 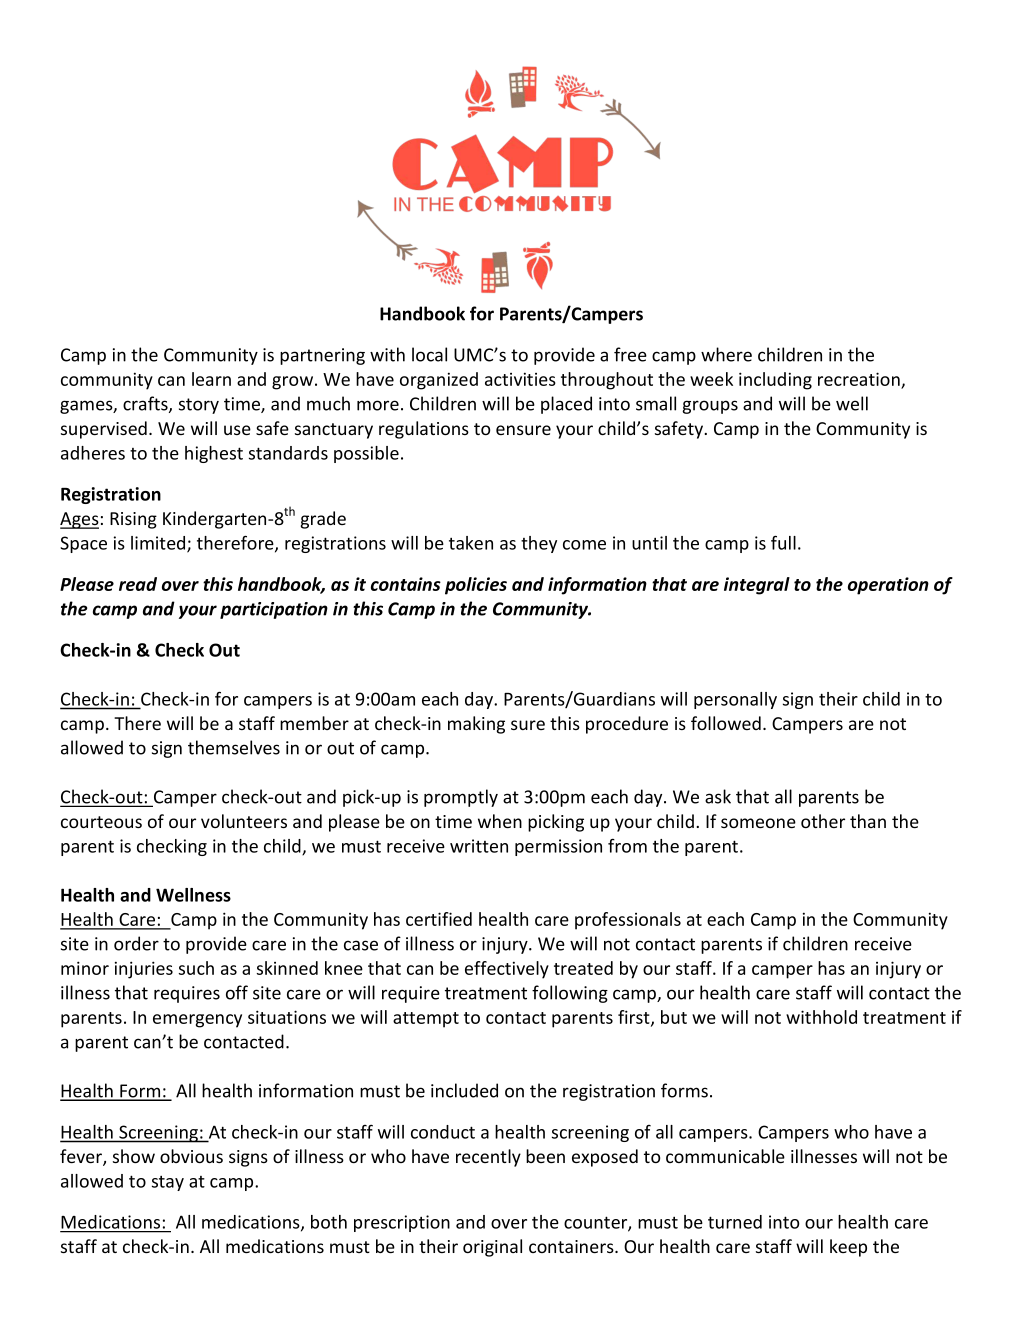 I want to click on original, so click(x=492, y=1248).
